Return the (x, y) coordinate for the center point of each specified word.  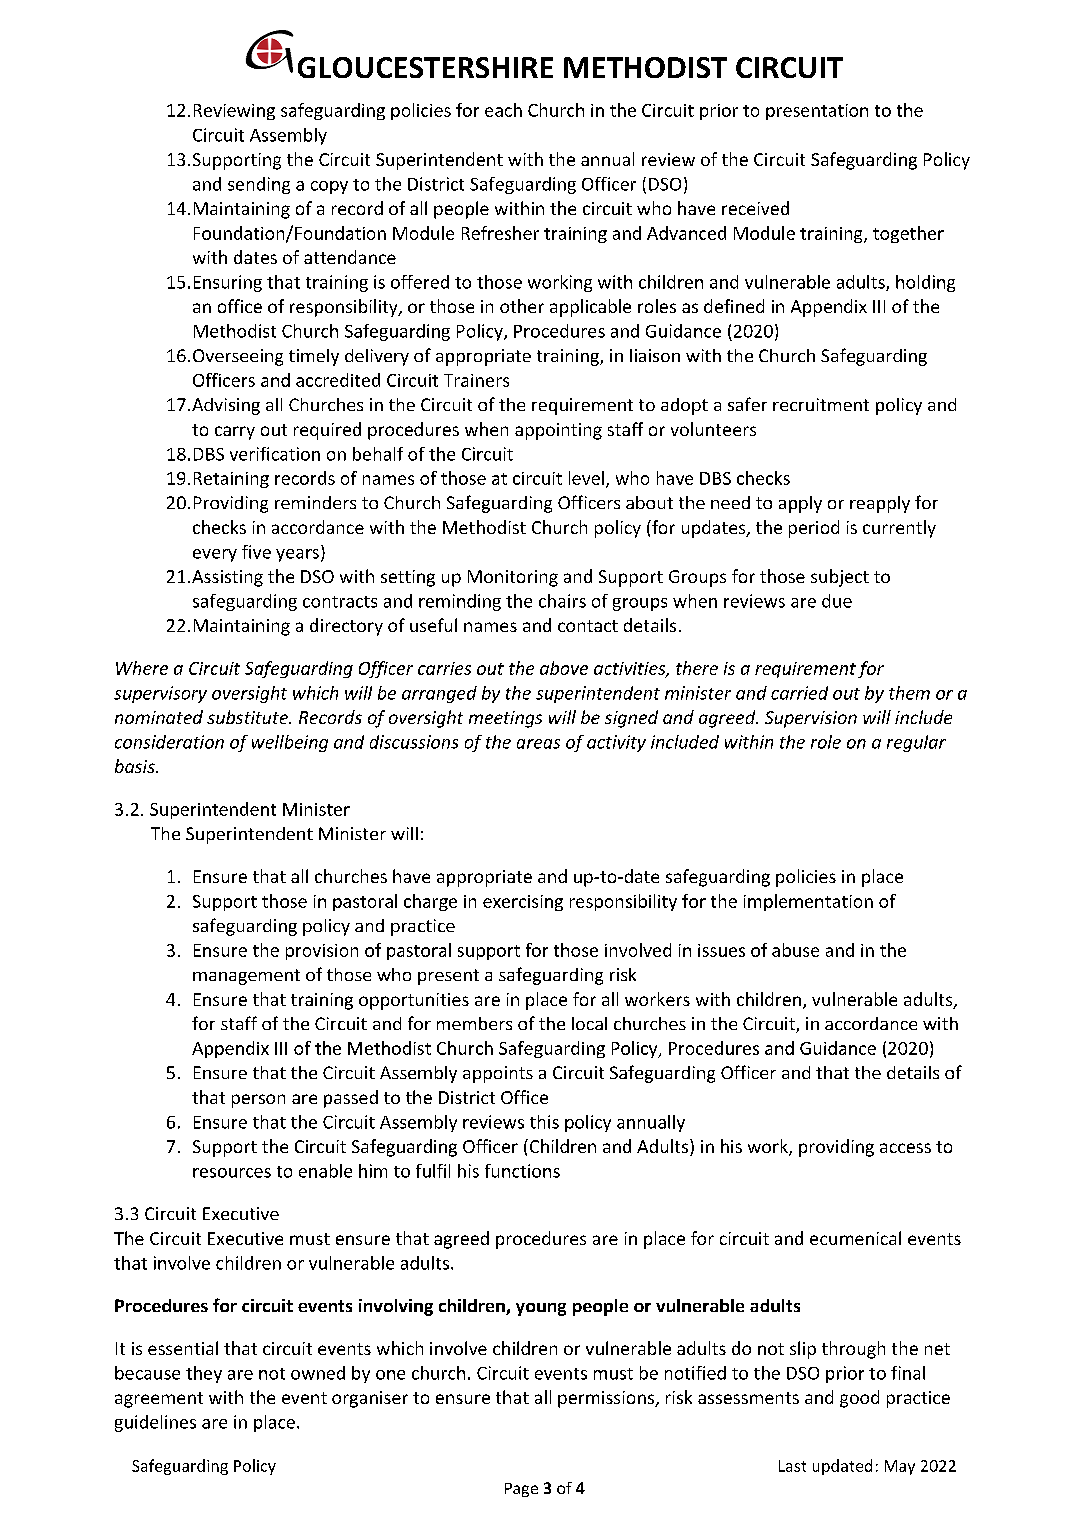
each (503, 110)
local (589, 1023)
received (755, 208)
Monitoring (513, 578)
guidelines (155, 1423)
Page (521, 1490)
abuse (795, 950)
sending (259, 185)
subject (840, 578)
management (246, 977)
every (215, 555)
